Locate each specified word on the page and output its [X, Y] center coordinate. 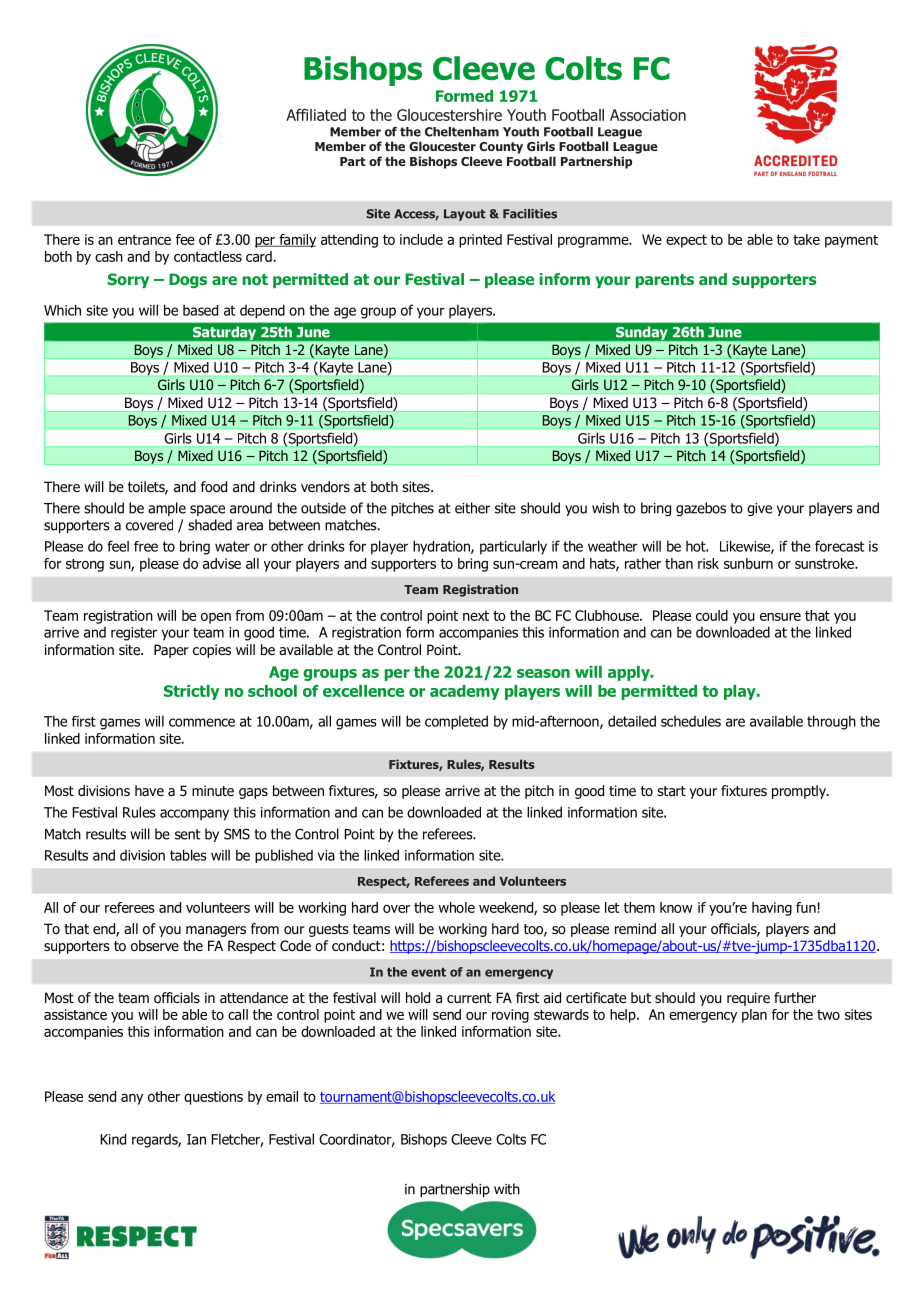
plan [754, 1016]
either [472, 508]
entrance [144, 240]
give [759, 509]
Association [648, 115]
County [501, 148]
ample [167, 509]
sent [188, 834]
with [507, 1189]
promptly [800, 792]
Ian [196, 1139]
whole [457, 907]
